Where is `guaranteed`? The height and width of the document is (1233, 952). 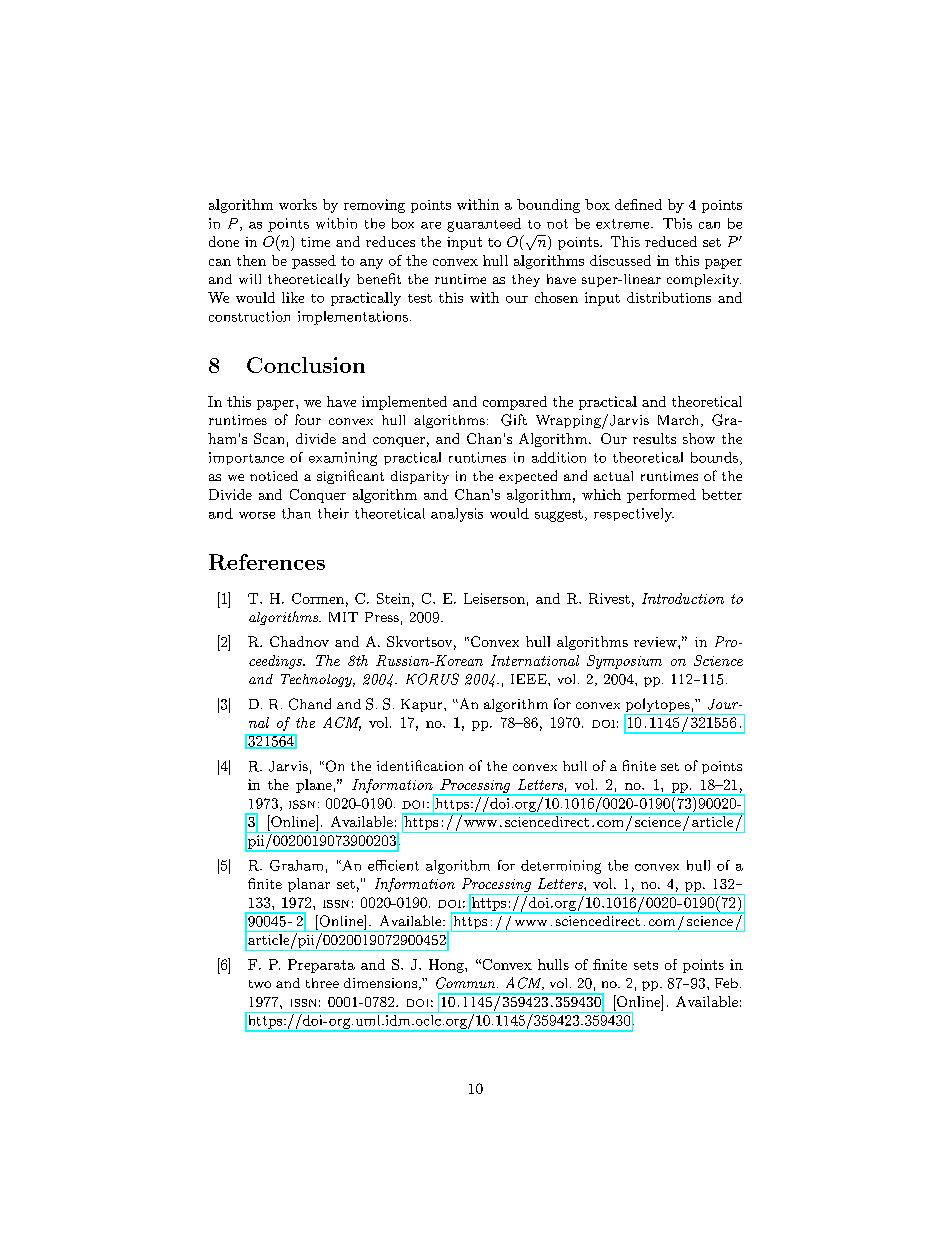 guaranteed is located at coordinates (484, 225).
